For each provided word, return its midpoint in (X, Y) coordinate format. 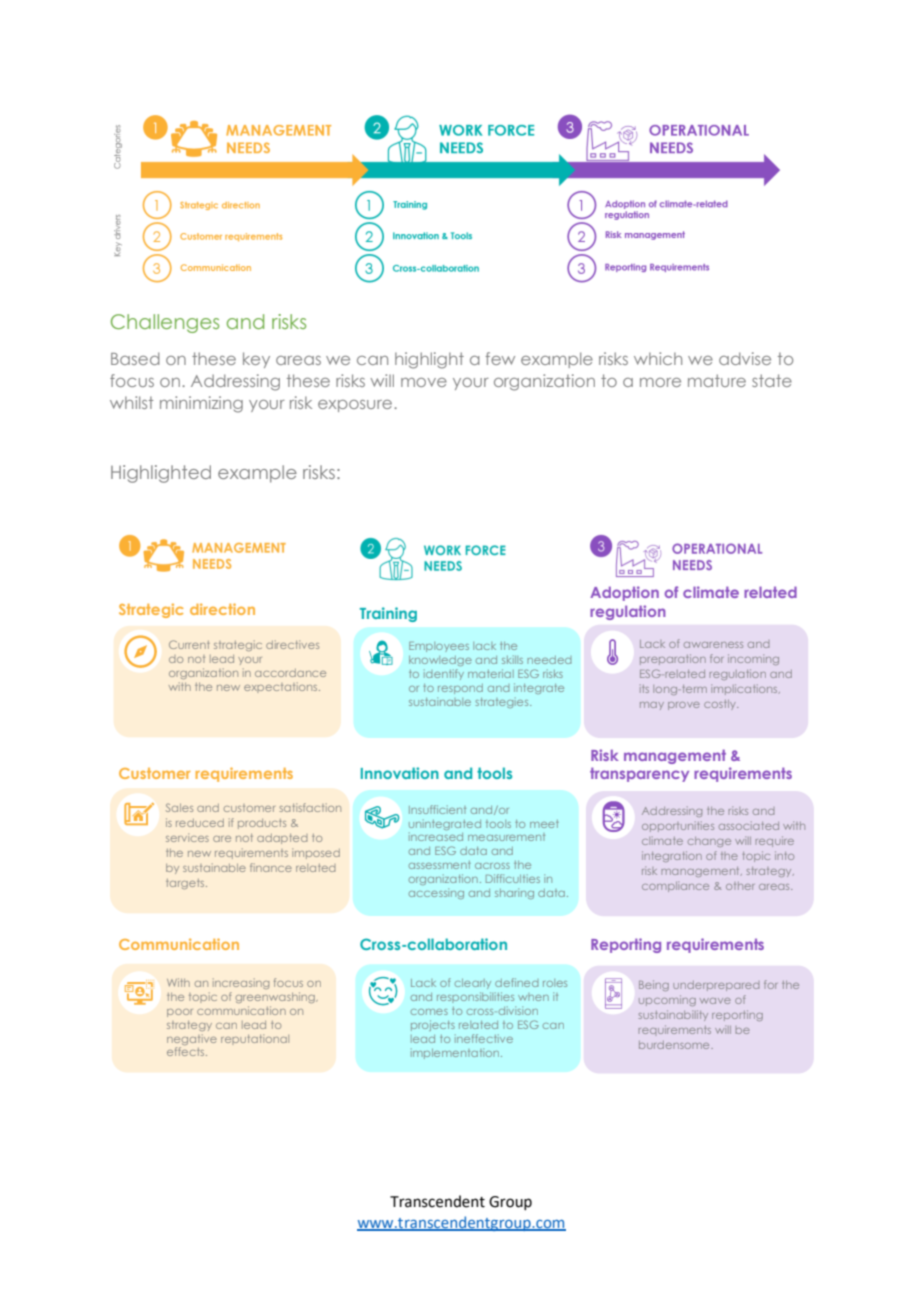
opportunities (678, 826)
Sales (179, 807)
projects (433, 1025)
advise (745, 358)
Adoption (624, 593)
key (256, 360)
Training (388, 614)
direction (222, 609)
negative (192, 1041)
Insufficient (437, 809)
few (500, 358)
